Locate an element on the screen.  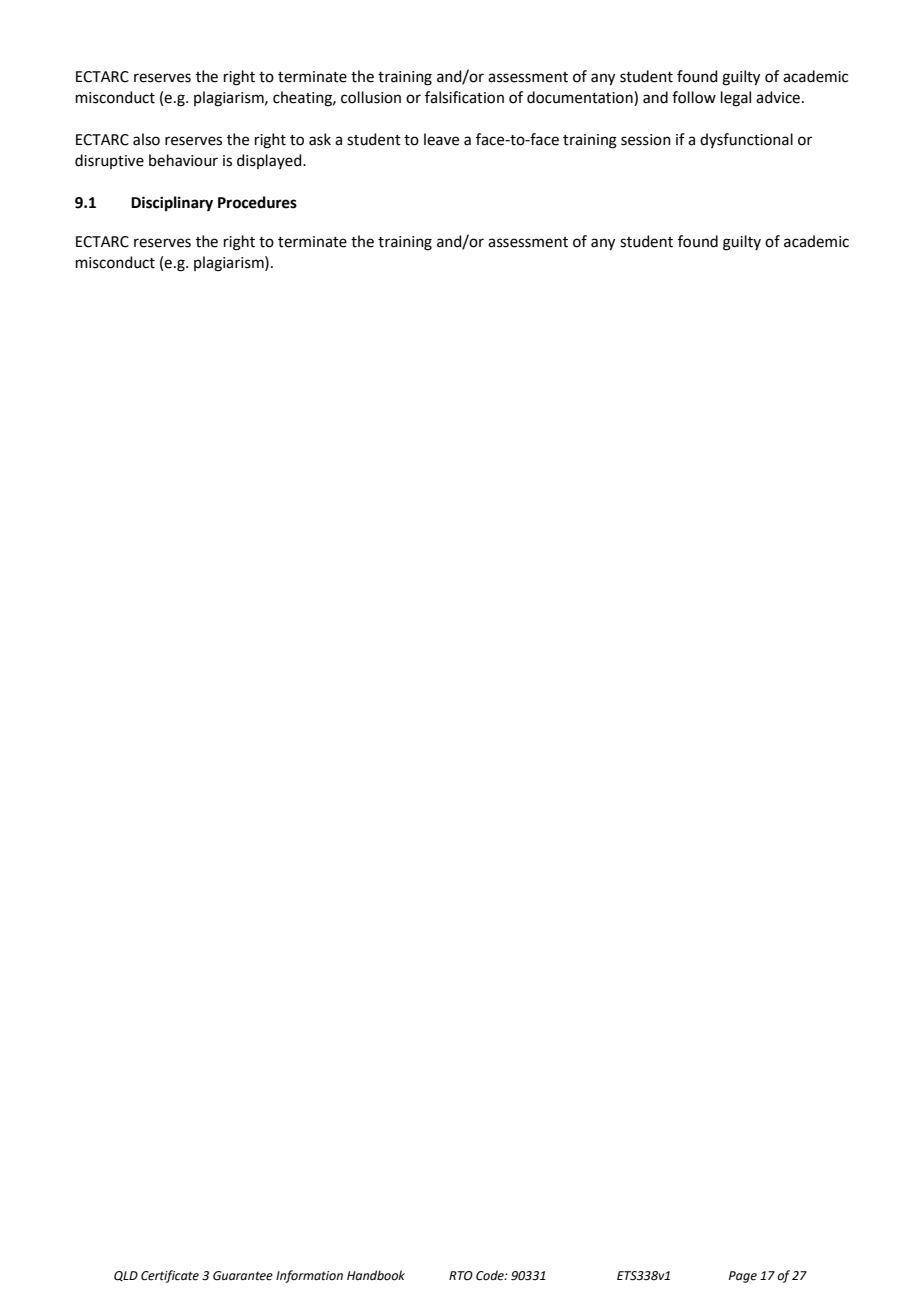
dysfunctional is located at coordinates (746, 140).
